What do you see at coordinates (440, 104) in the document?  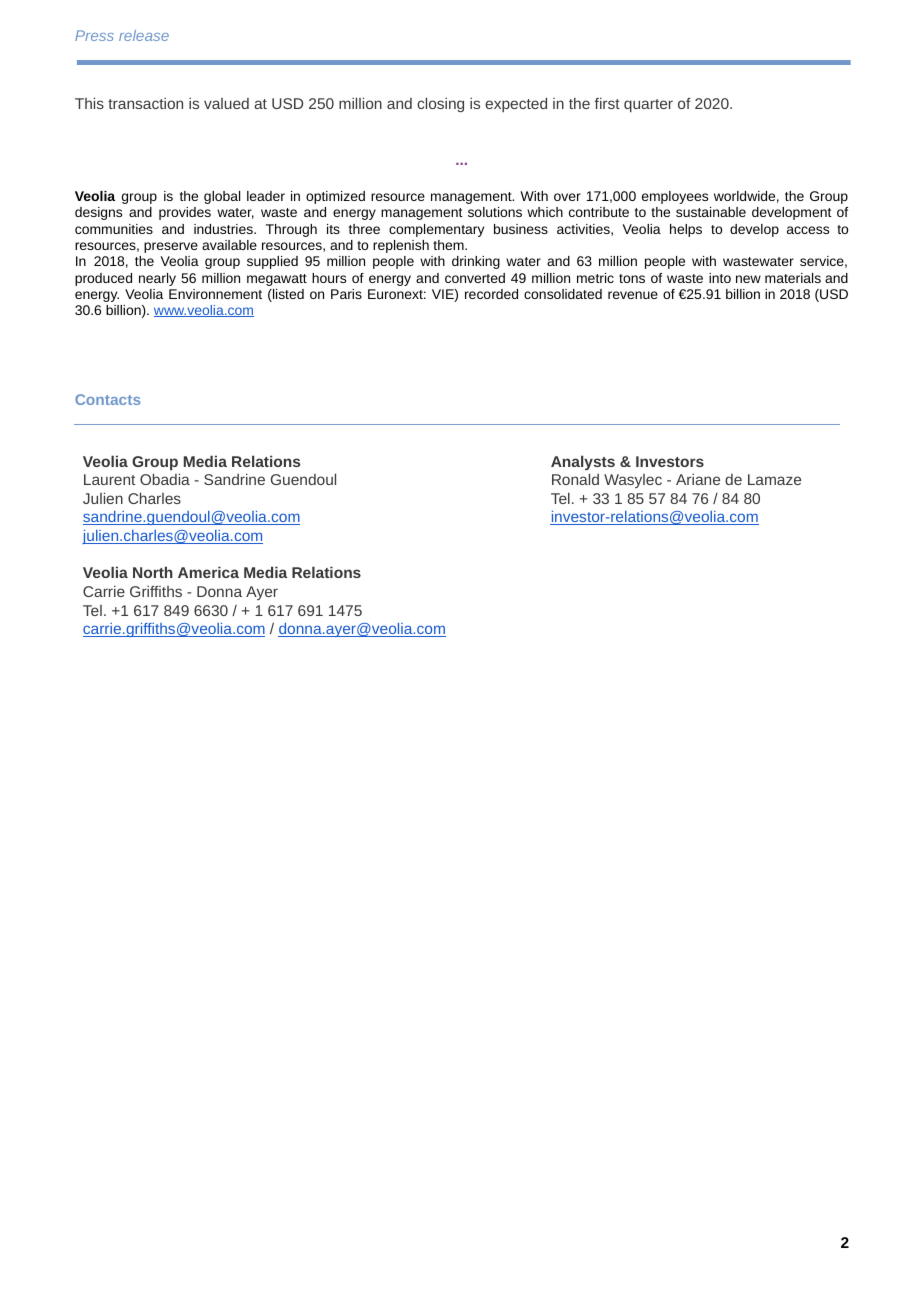 I see `closing` at bounding box center [440, 104].
